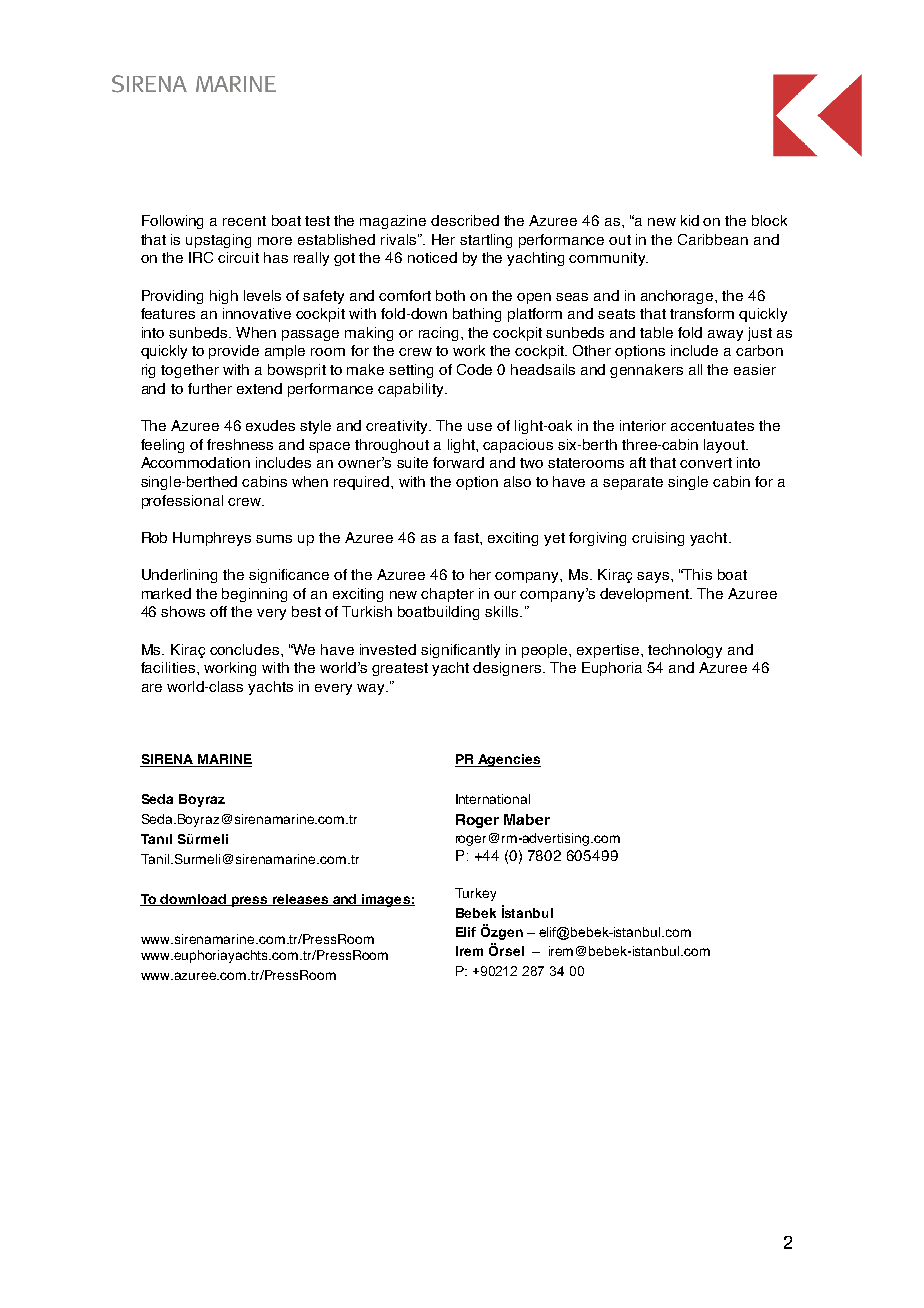 This image has height=1308, width=924. What do you see at coordinates (212, 539) in the image?
I see `Humphreys` at bounding box center [212, 539].
